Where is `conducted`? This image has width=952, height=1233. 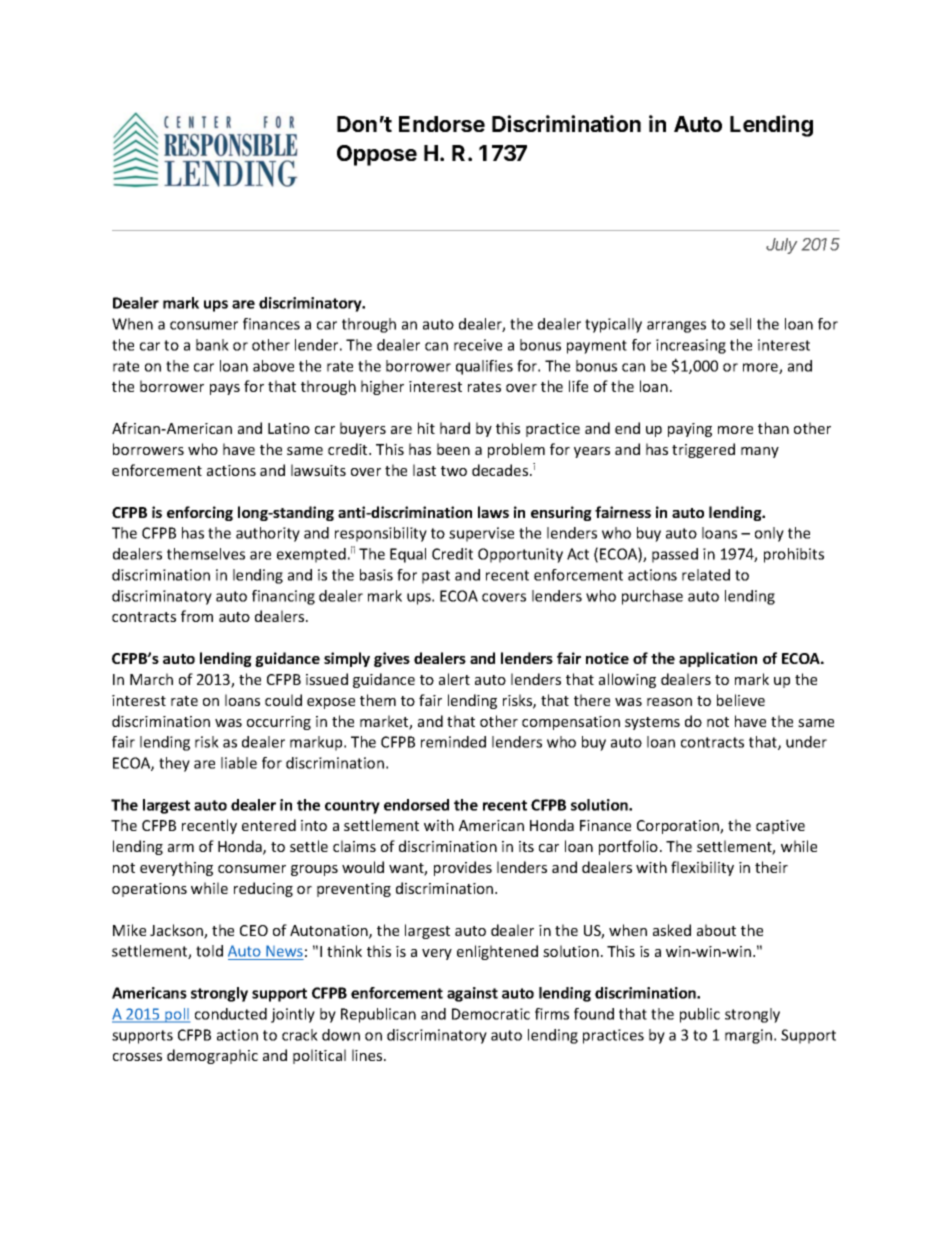
conducted is located at coordinates (231, 1014).
